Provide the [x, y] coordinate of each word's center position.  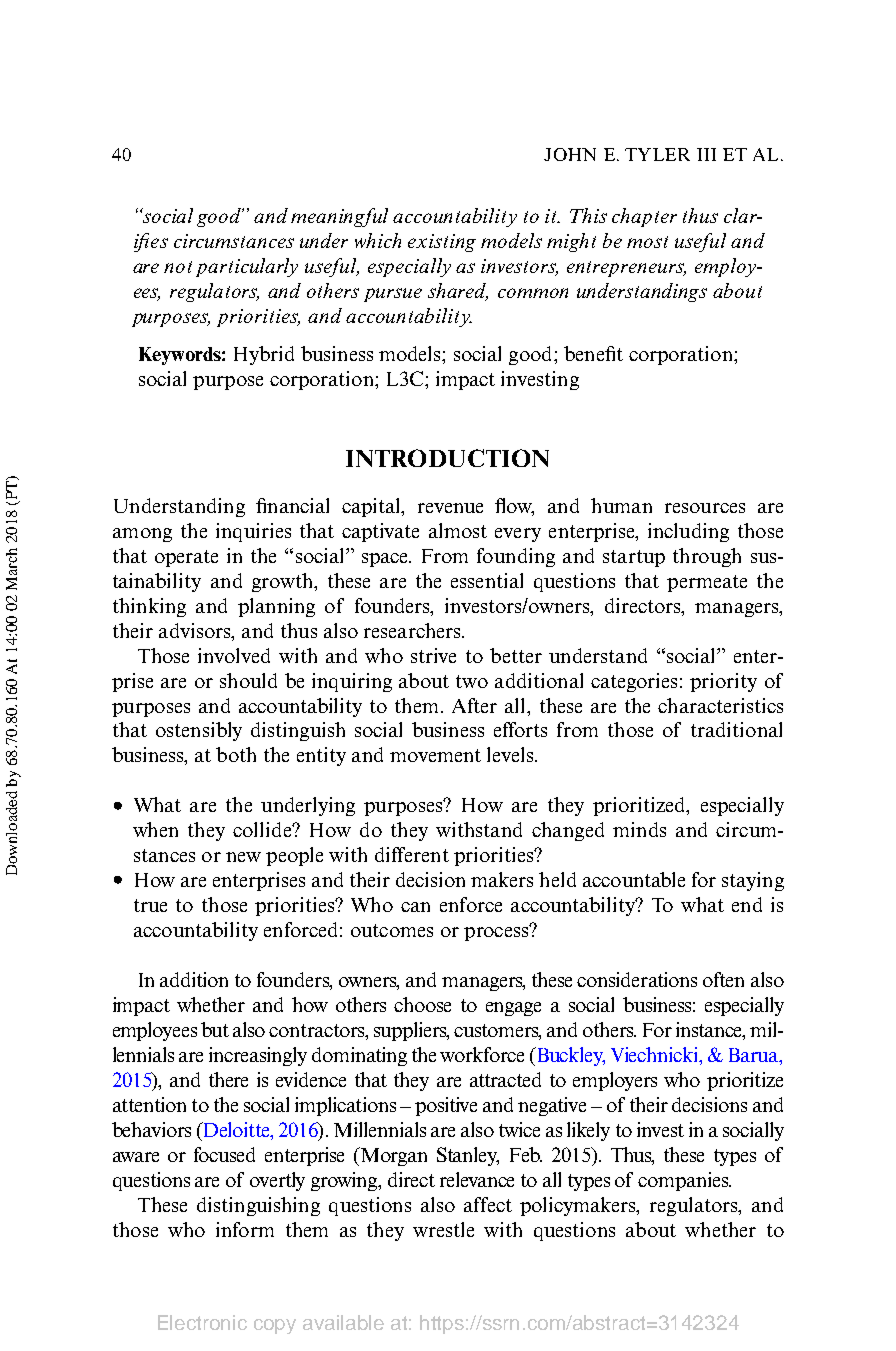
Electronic [202, 1322]
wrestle [443, 1229]
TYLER [657, 154]
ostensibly [199, 731]
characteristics [720, 705]
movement [435, 755]
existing [442, 243]
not [178, 267]
